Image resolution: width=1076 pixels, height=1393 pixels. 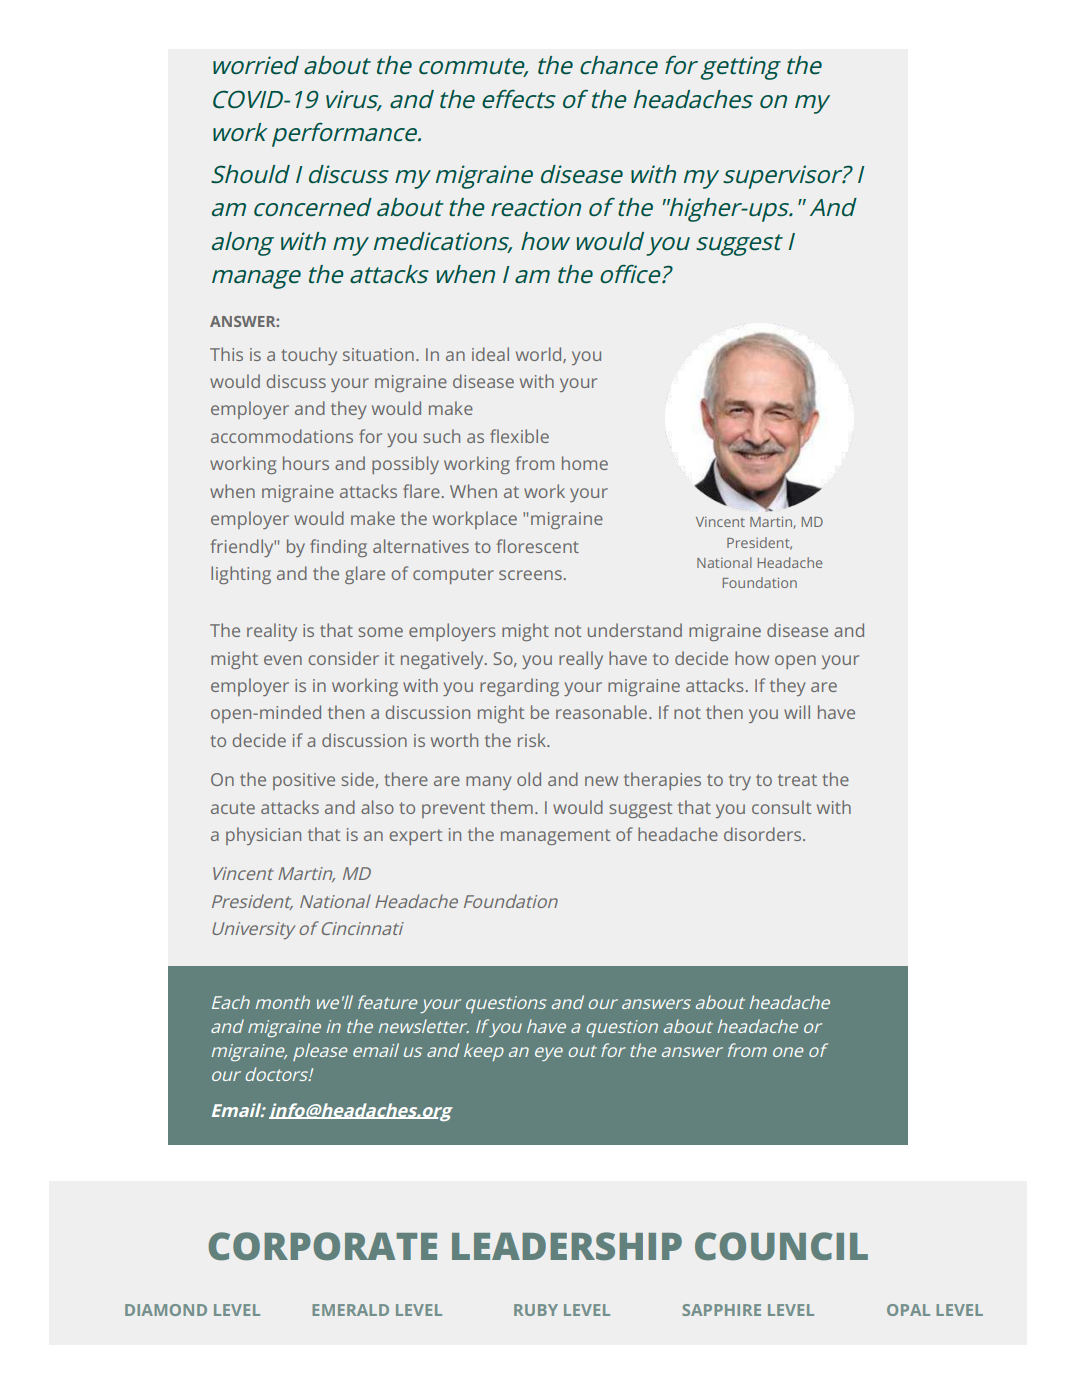 I want to click on COUNCIL, so click(x=781, y=1246).
